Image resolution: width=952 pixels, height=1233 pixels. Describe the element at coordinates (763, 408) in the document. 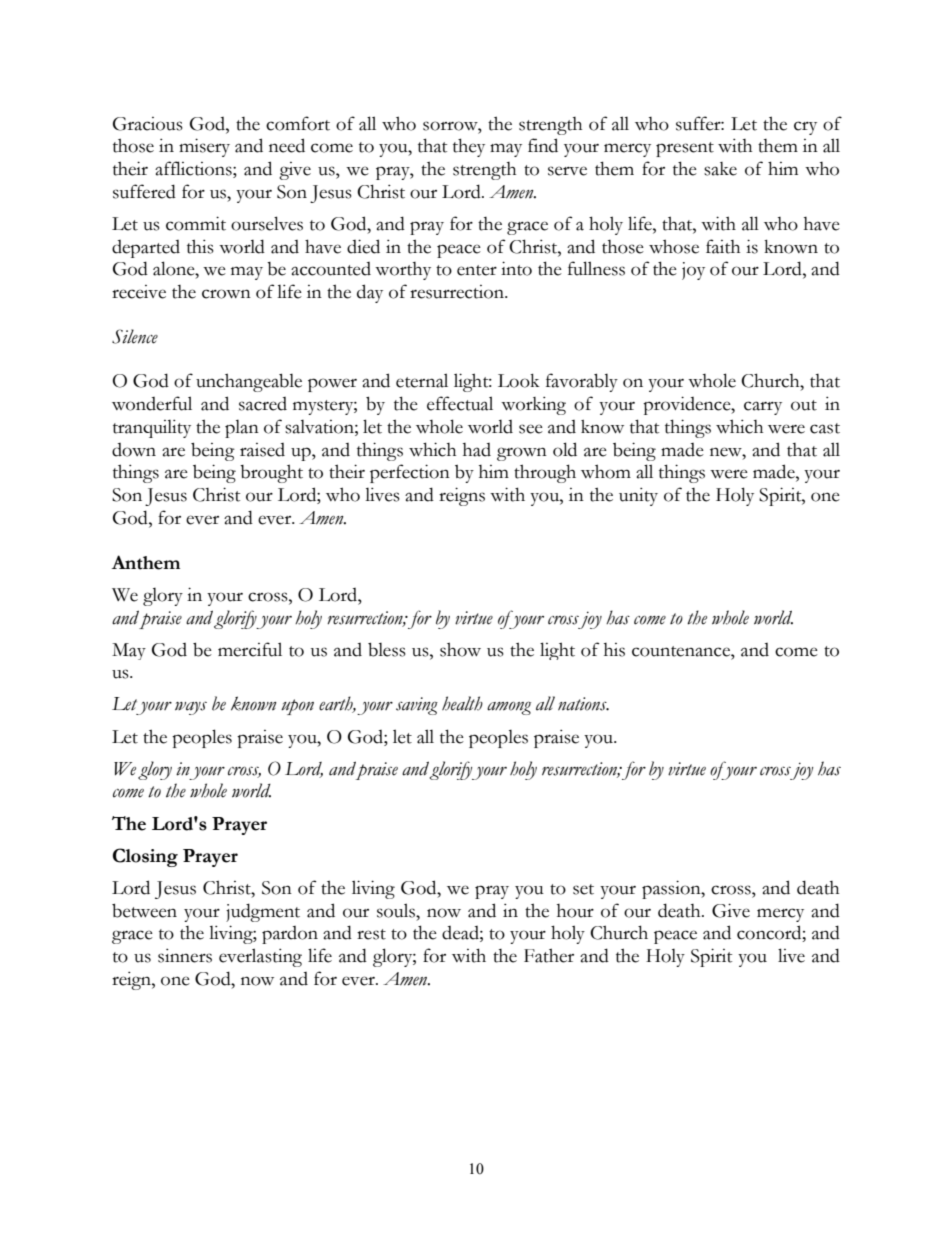

I see `carry` at that location.
